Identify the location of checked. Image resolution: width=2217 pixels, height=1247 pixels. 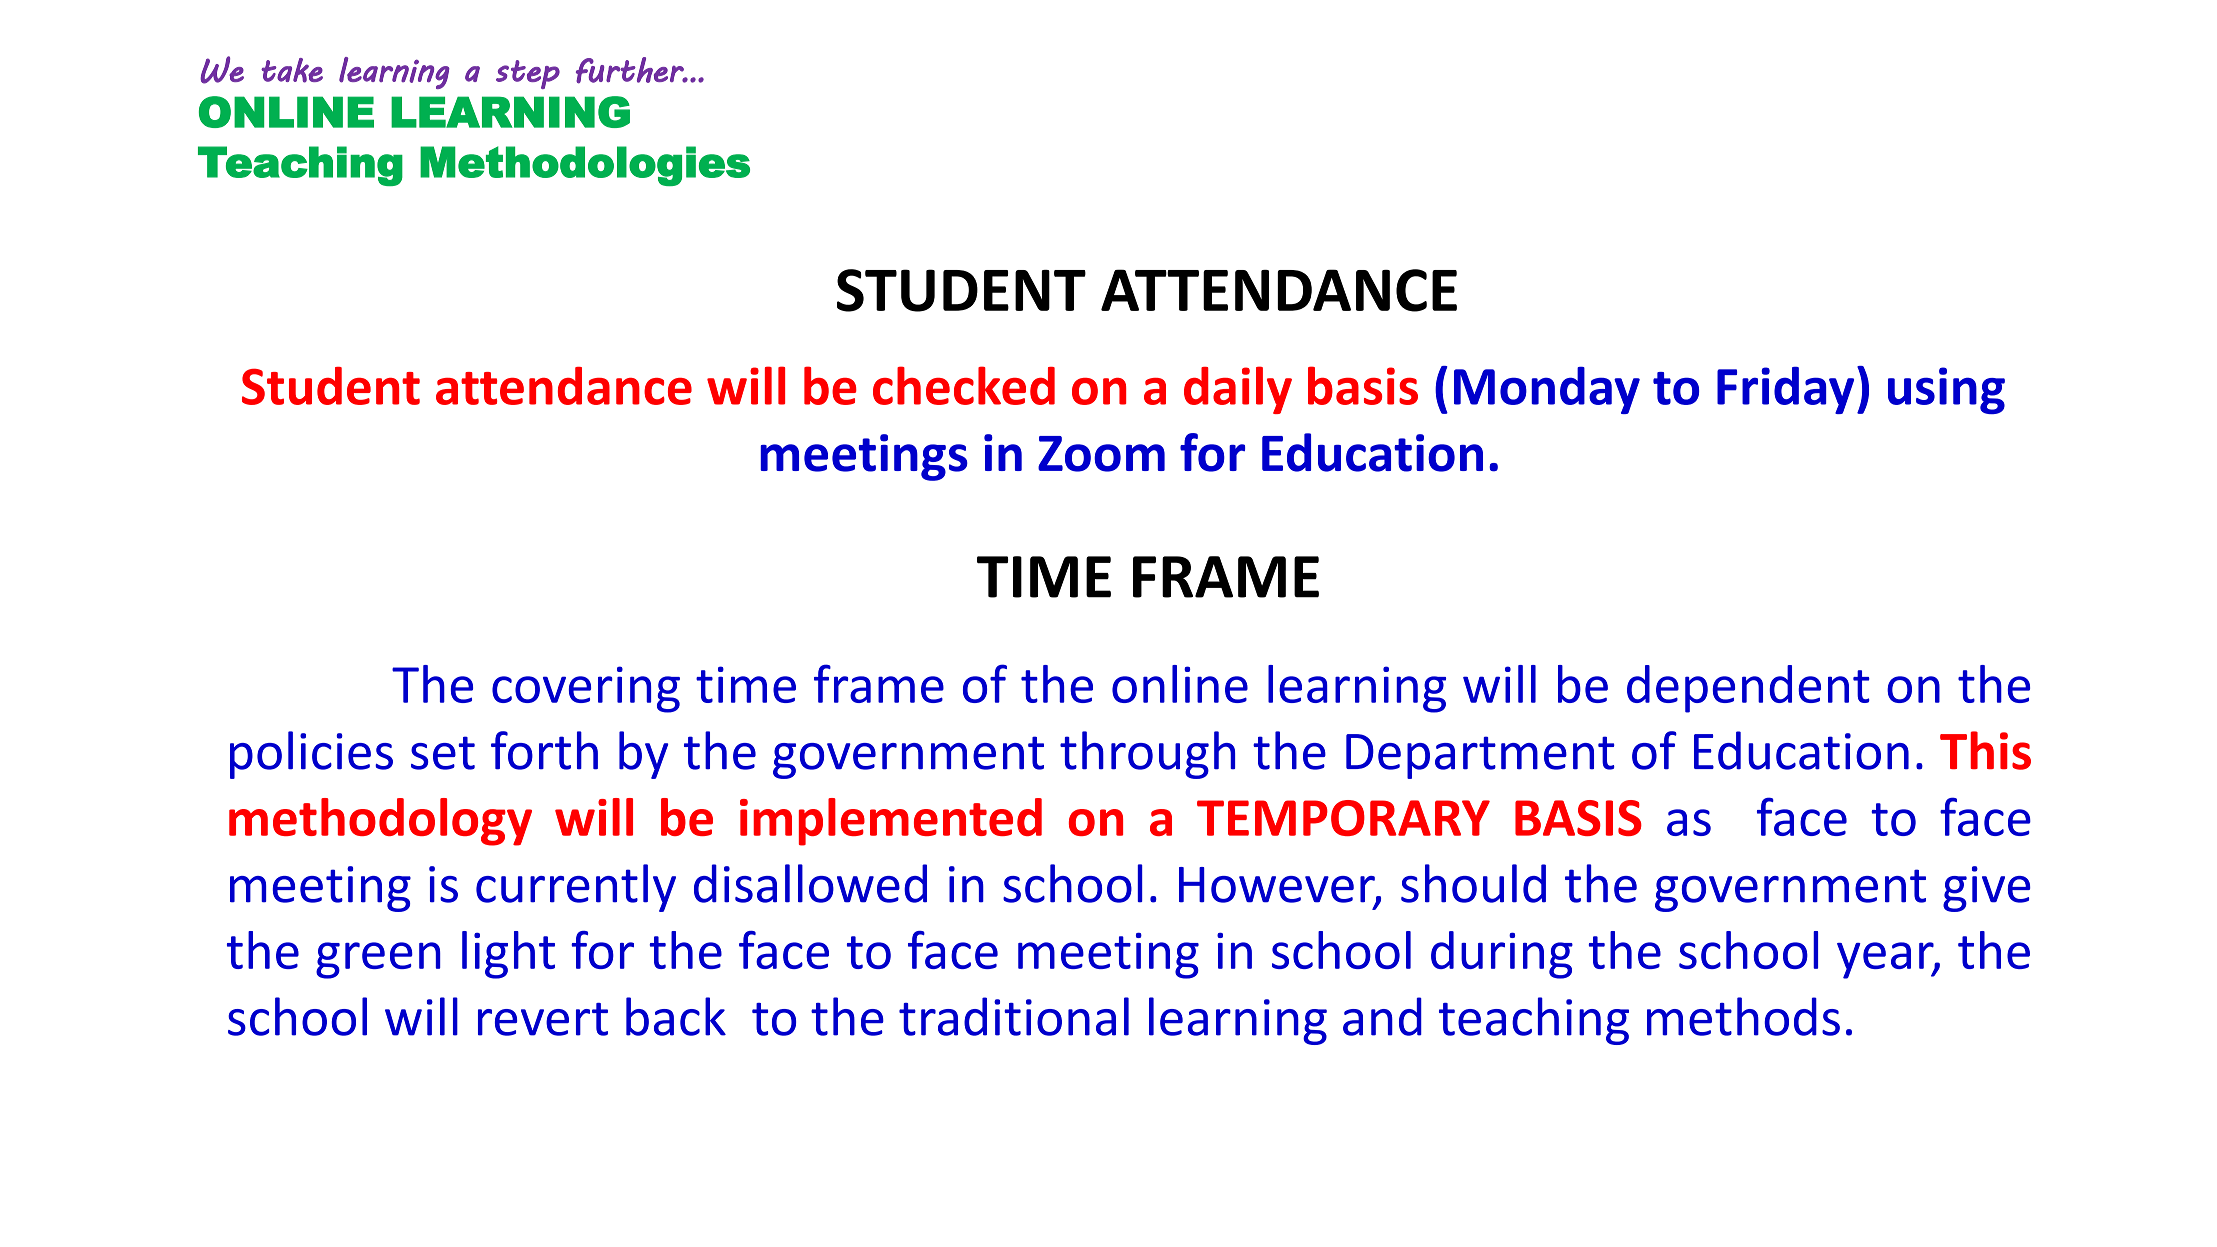
(964, 385).
